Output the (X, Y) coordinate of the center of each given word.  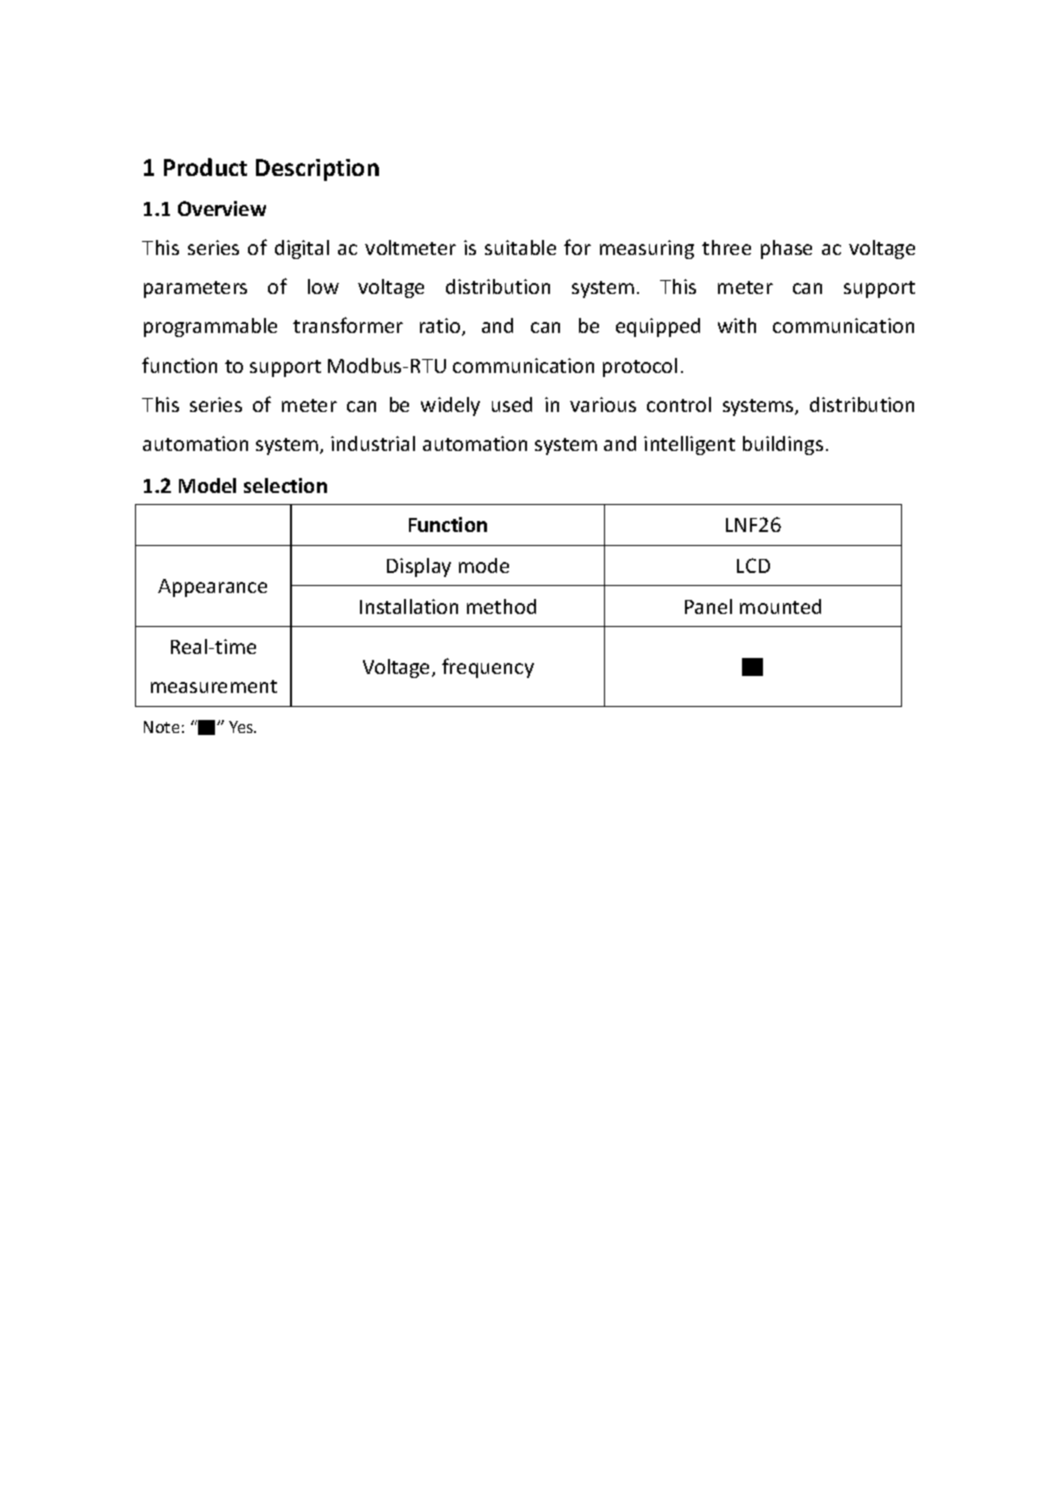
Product (205, 167)
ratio (441, 327)
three (726, 247)
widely (450, 406)
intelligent (689, 445)
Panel (708, 606)
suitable (520, 247)
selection (285, 485)
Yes (242, 727)
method (501, 606)
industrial (373, 443)
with (737, 325)
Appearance (212, 588)
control (679, 404)
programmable (210, 327)
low (323, 286)
